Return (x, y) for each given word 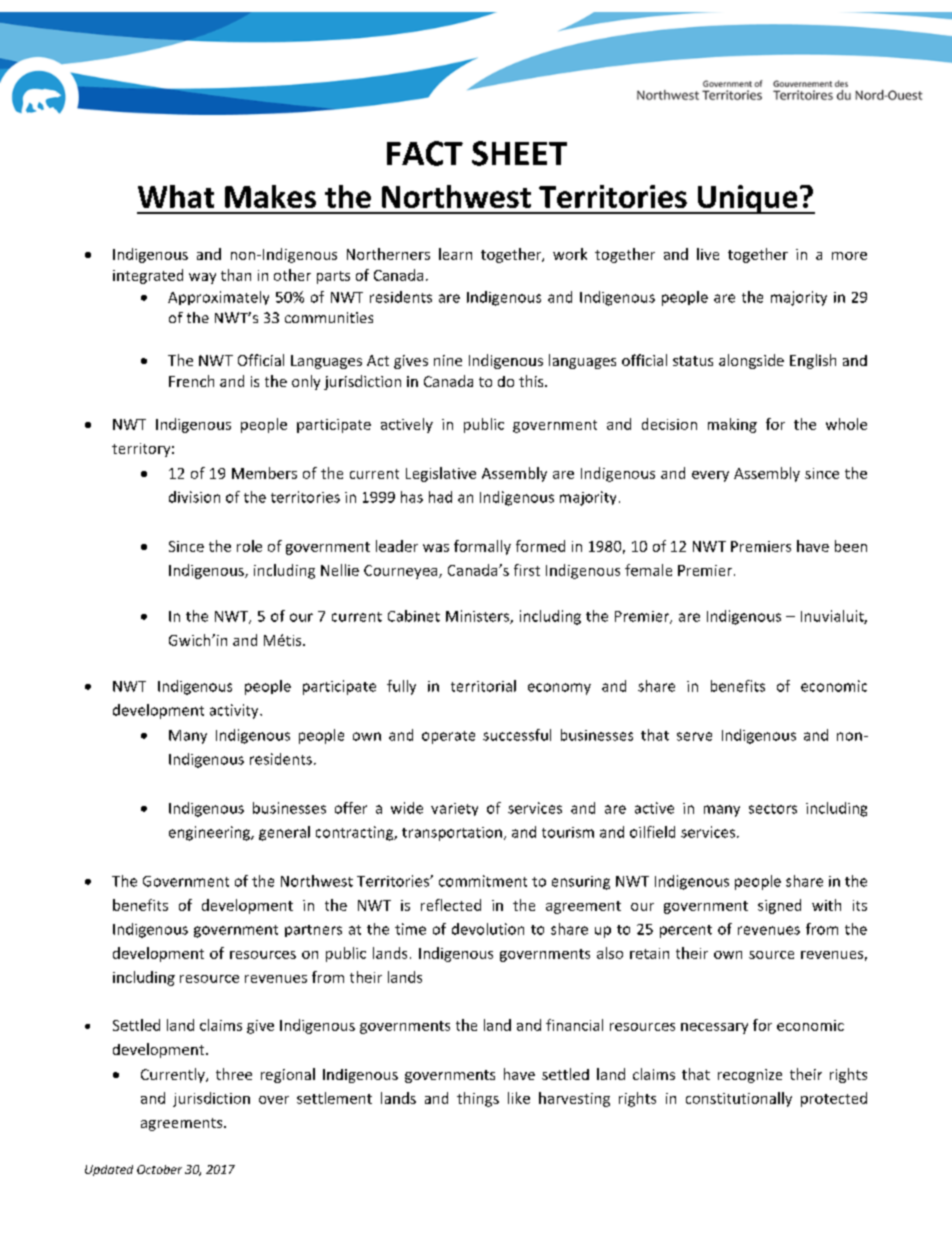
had (440, 497)
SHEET (519, 153)
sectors (773, 809)
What (176, 196)
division (194, 497)
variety (454, 809)
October (159, 1169)
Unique (748, 199)
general (284, 833)
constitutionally (739, 1099)
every (710, 476)
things (478, 1099)
